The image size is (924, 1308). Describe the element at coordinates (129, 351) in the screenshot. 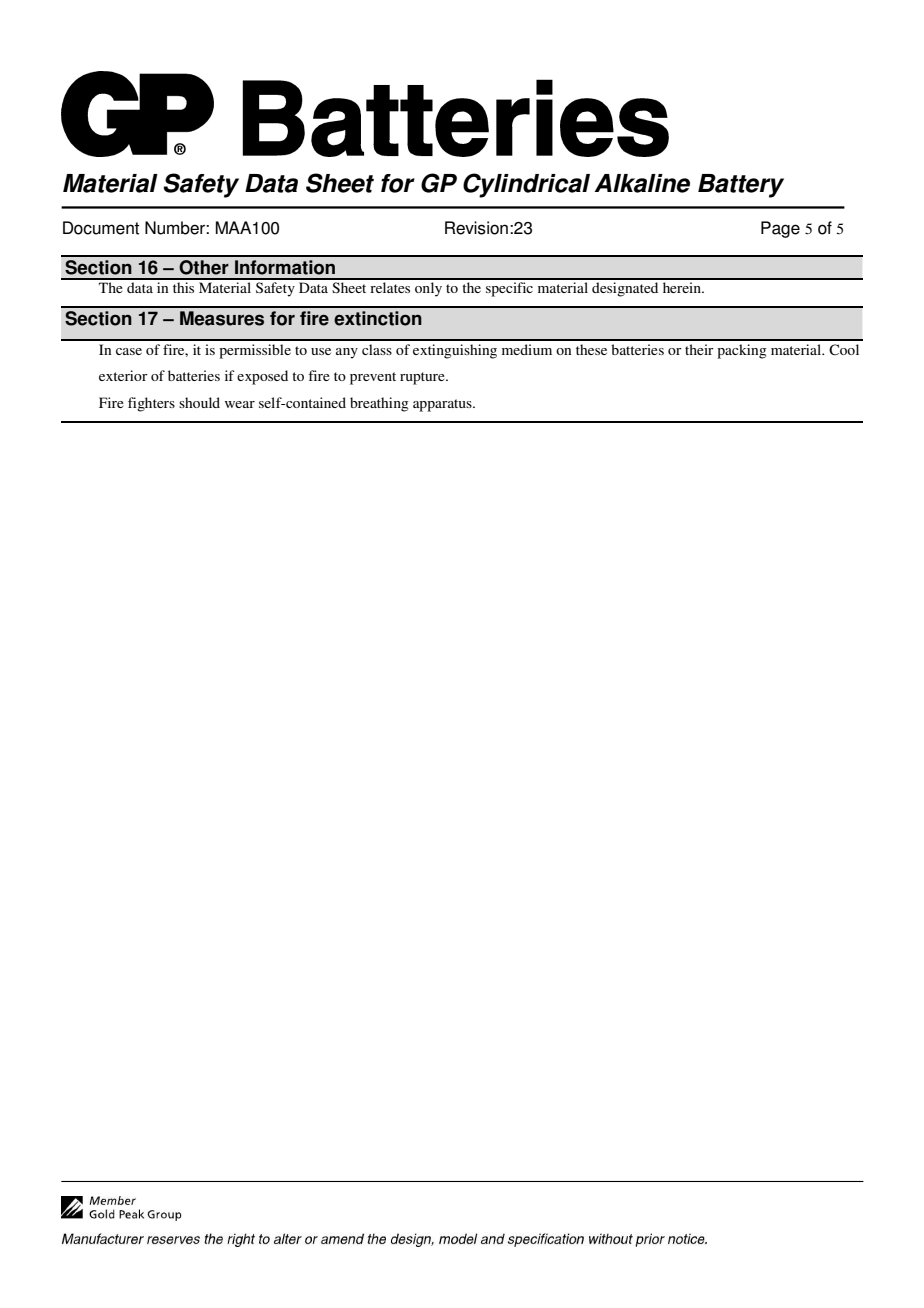

I see `case` at that location.
